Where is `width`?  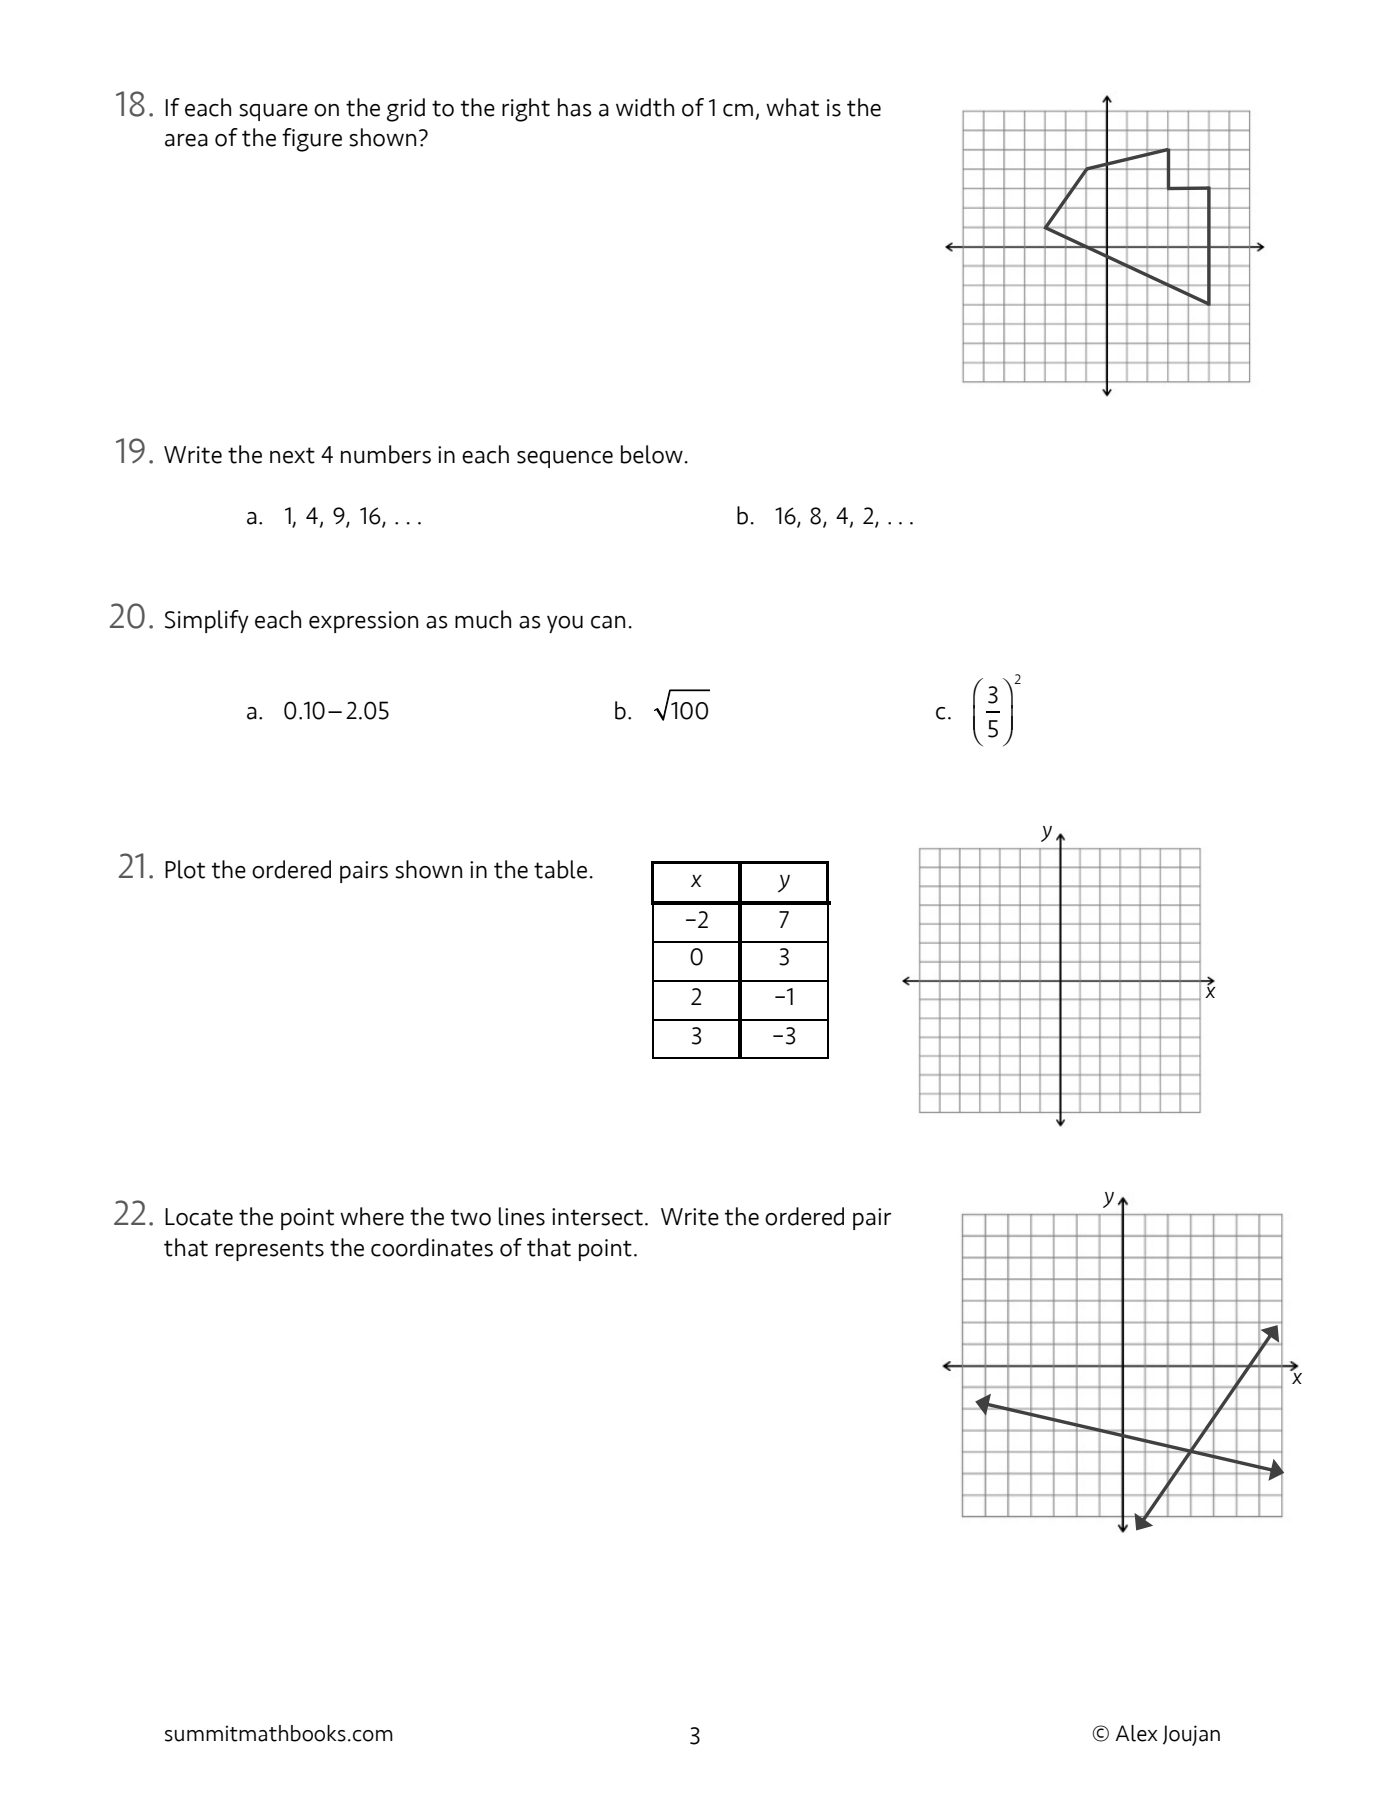
width is located at coordinates (645, 107).
